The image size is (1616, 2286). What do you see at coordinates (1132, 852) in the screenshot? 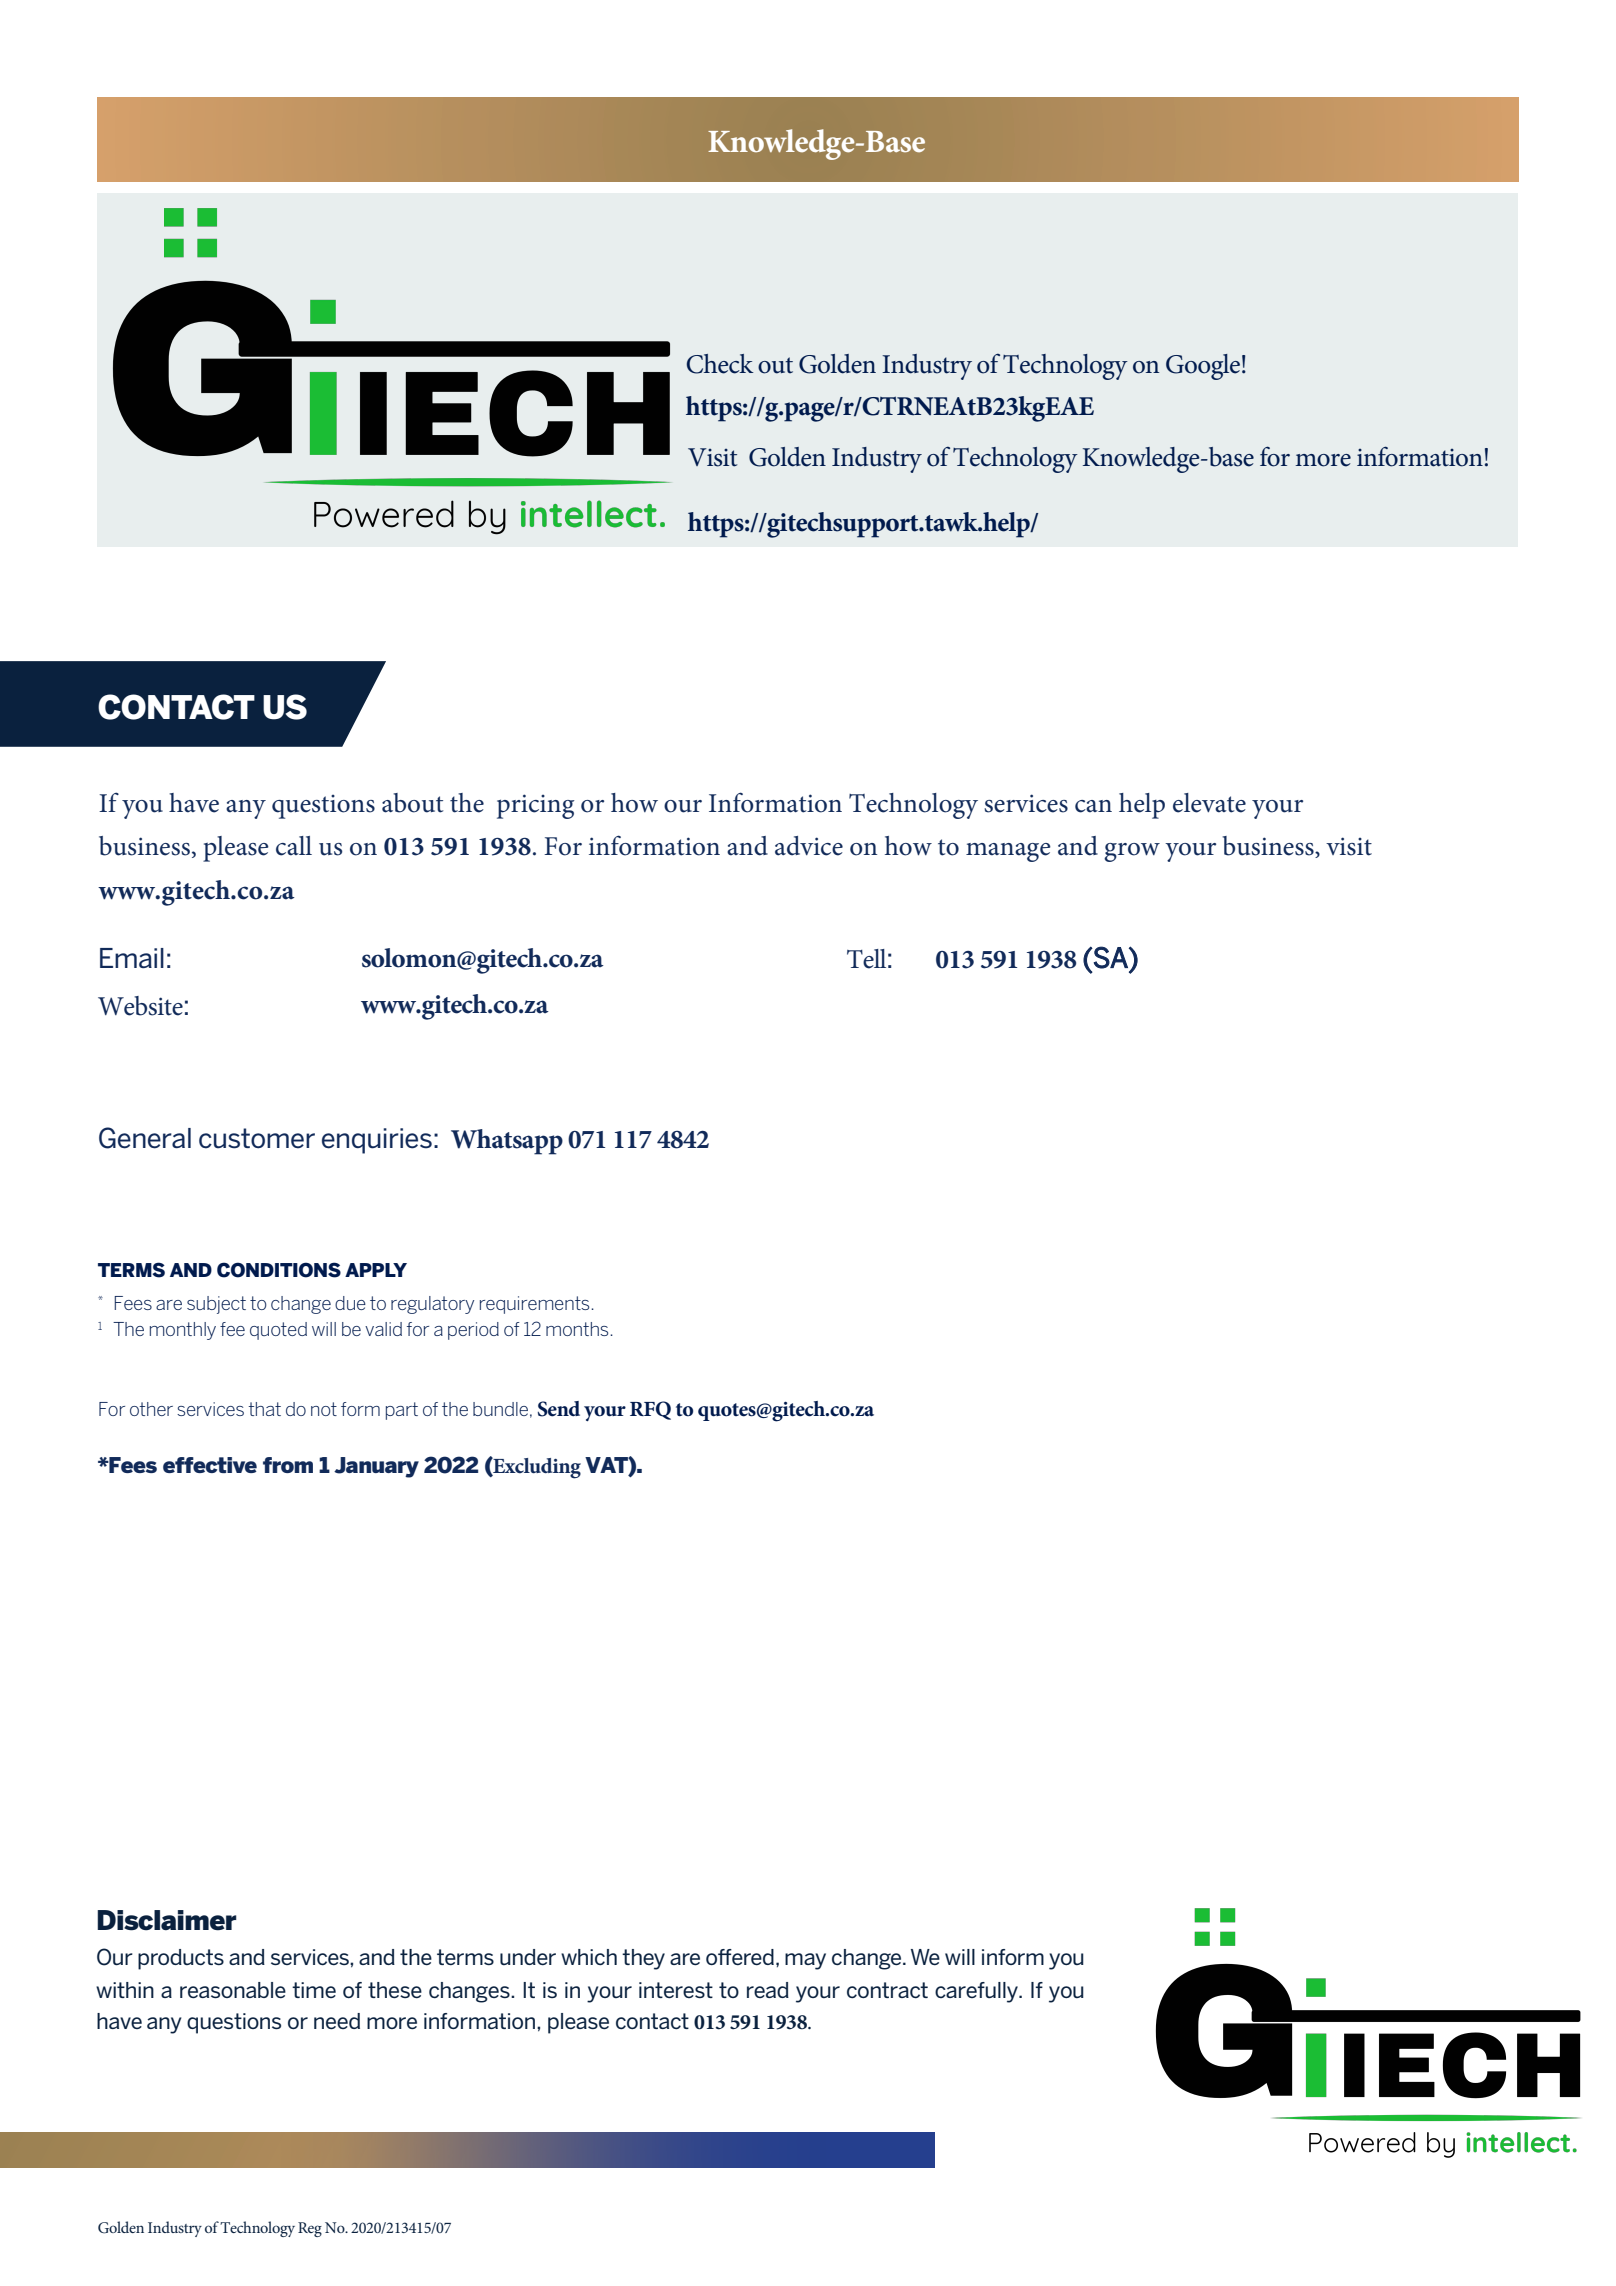
I see `grow` at bounding box center [1132, 852].
